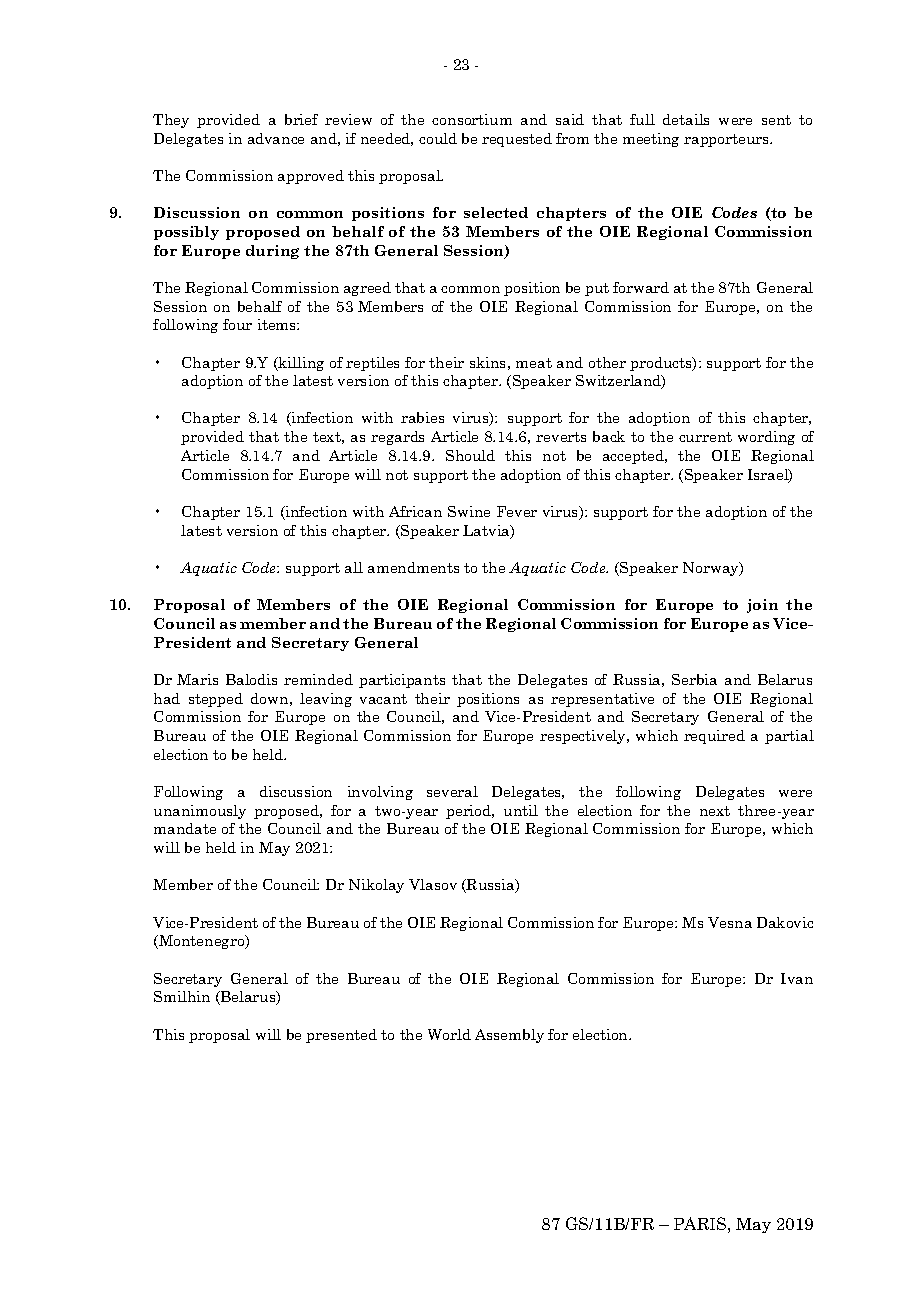 The image size is (924, 1308). What do you see at coordinates (276, 138) in the screenshot?
I see `advance` at bounding box center [276, 138].
